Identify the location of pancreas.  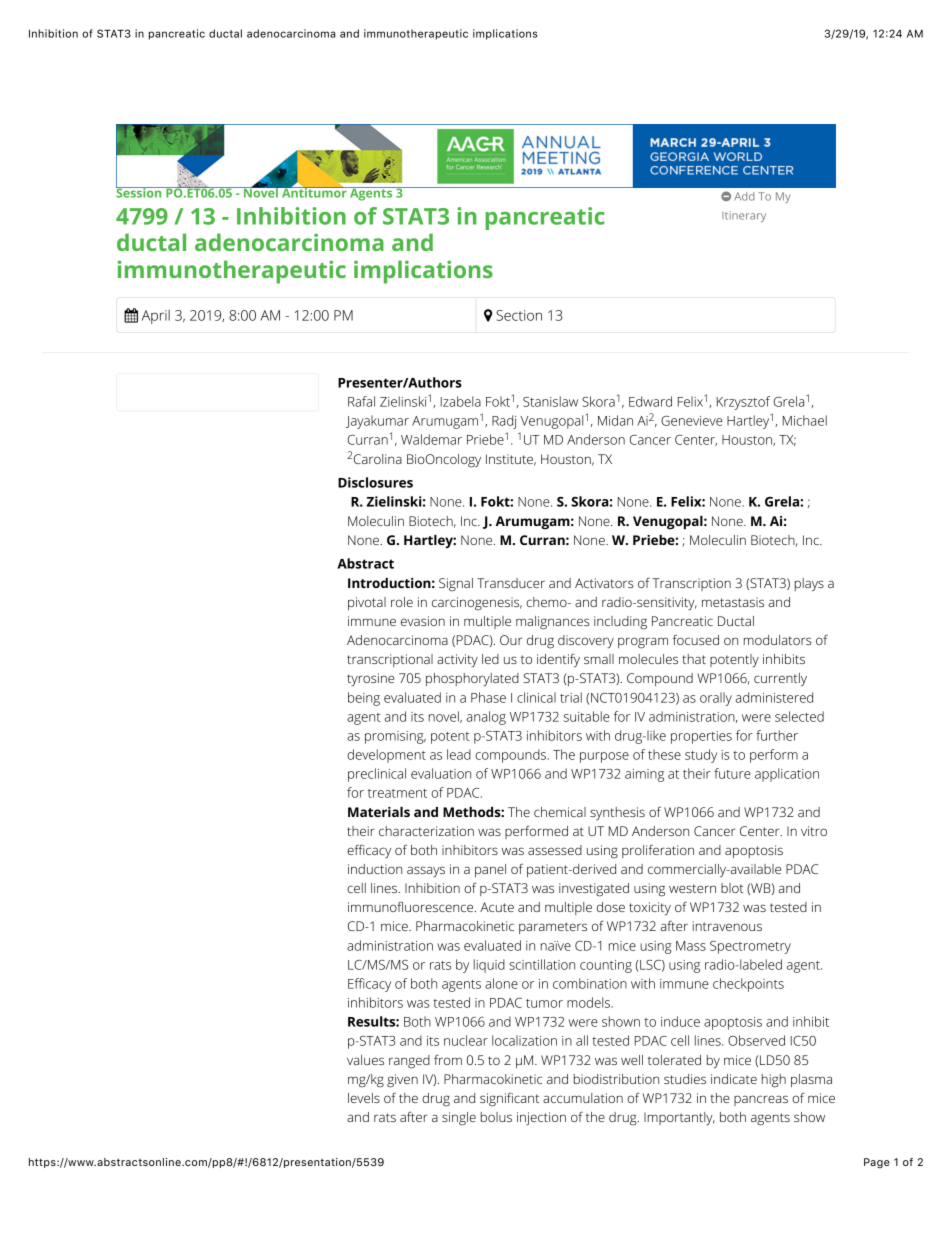
(761, 1100).
